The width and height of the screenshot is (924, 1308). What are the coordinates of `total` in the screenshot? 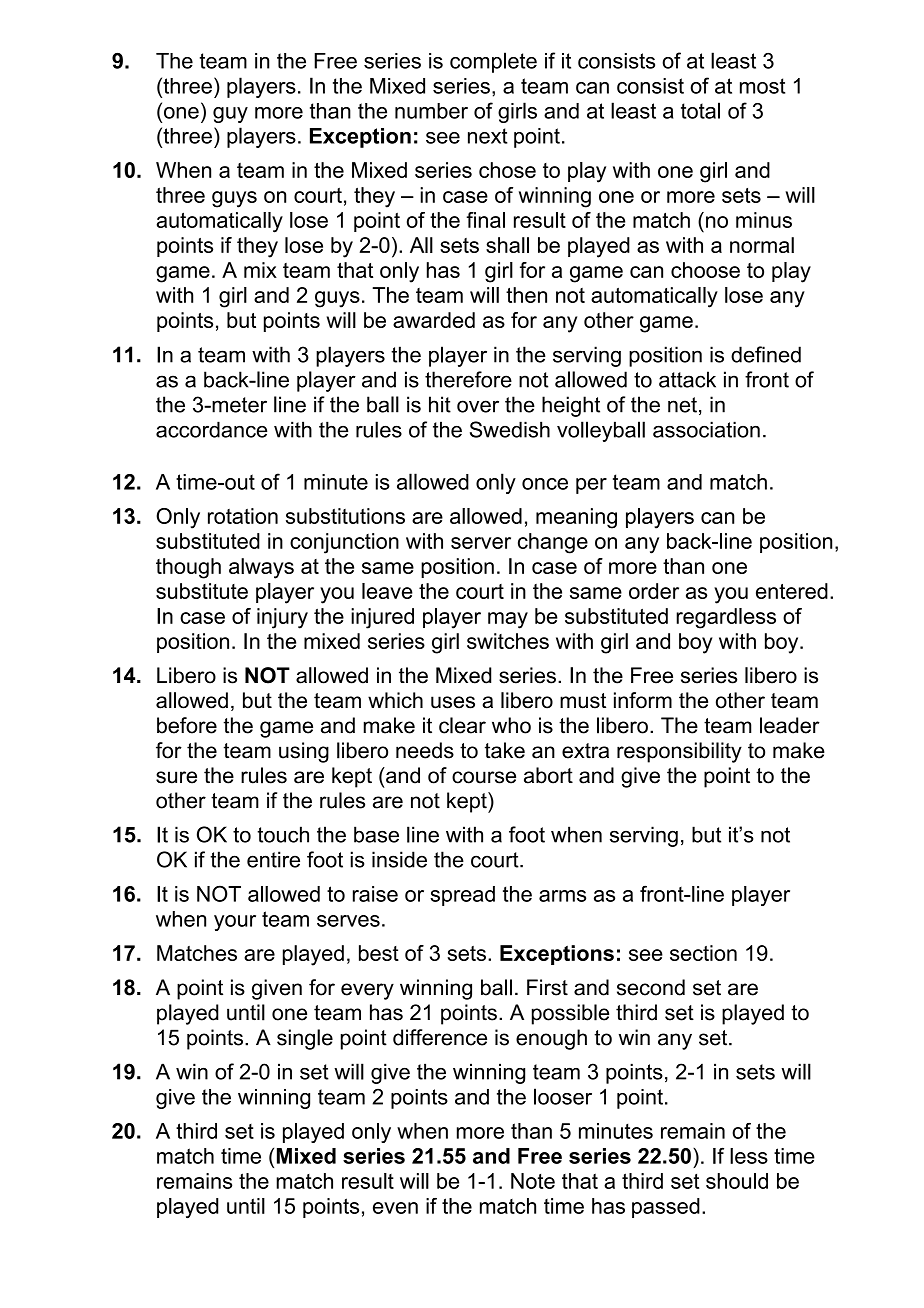 It's located at (700, 110).
